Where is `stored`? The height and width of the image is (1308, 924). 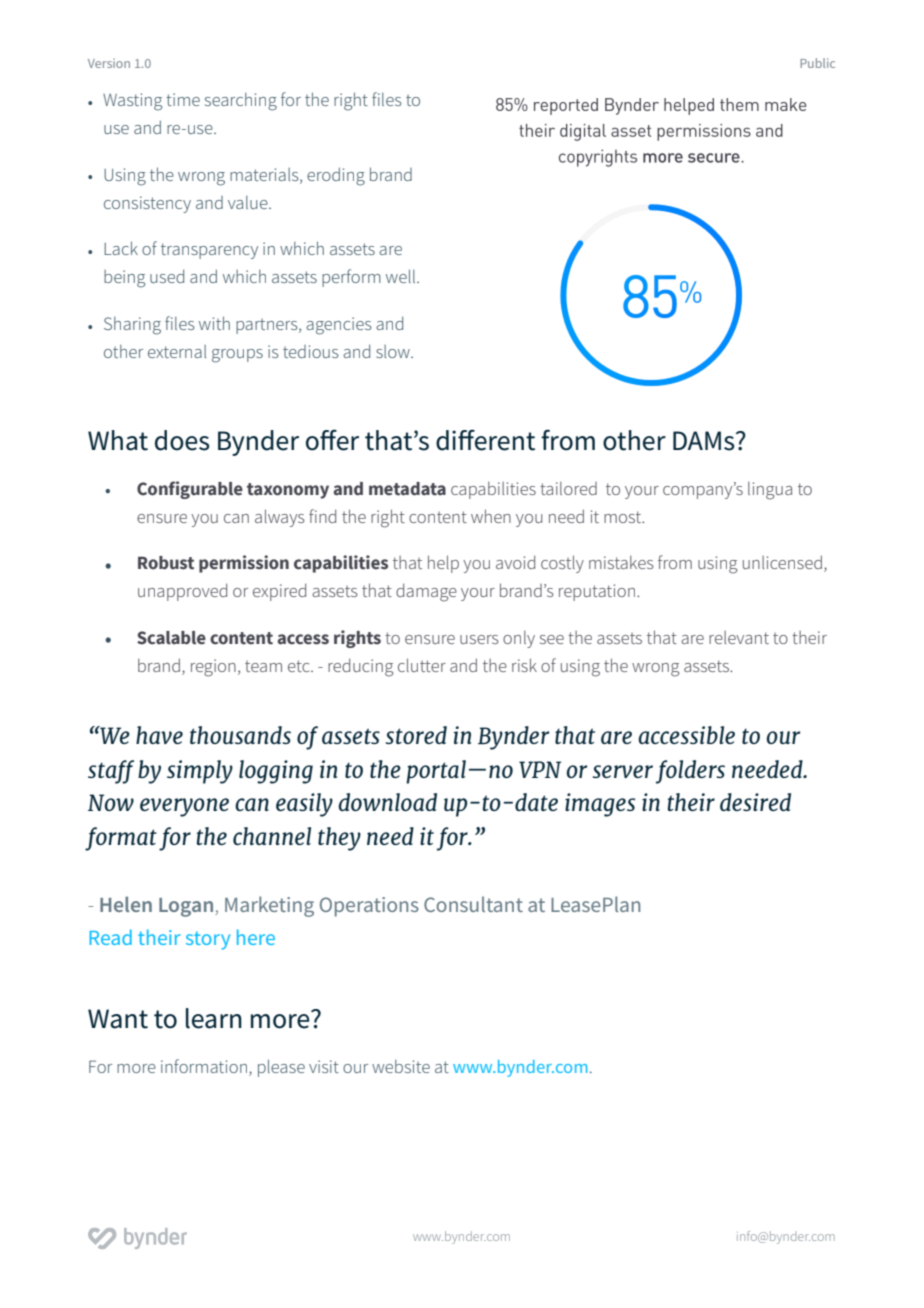
stored is located at coordinates (416, 735).
